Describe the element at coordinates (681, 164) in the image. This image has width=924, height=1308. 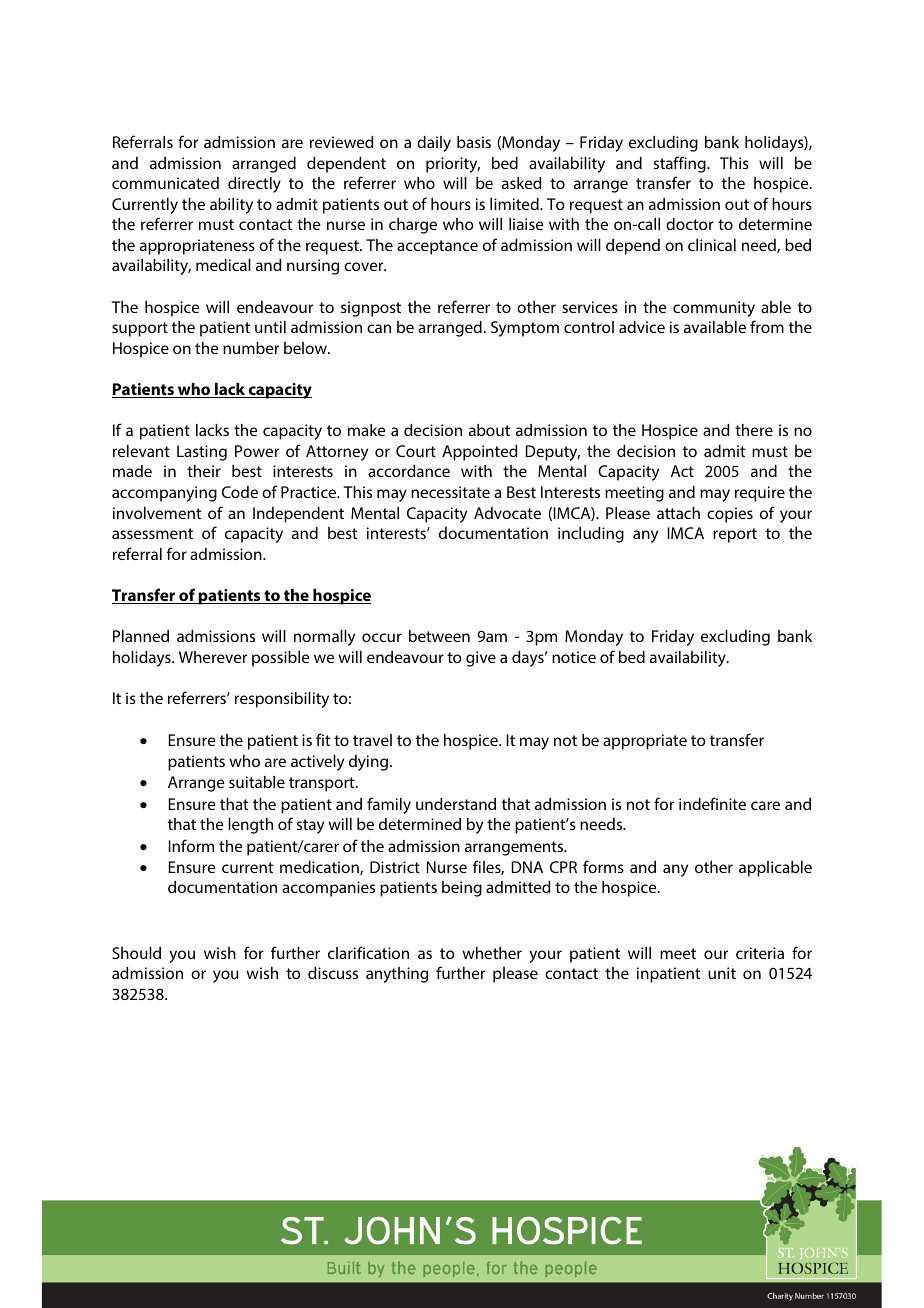
I see `staffing` at that location.
